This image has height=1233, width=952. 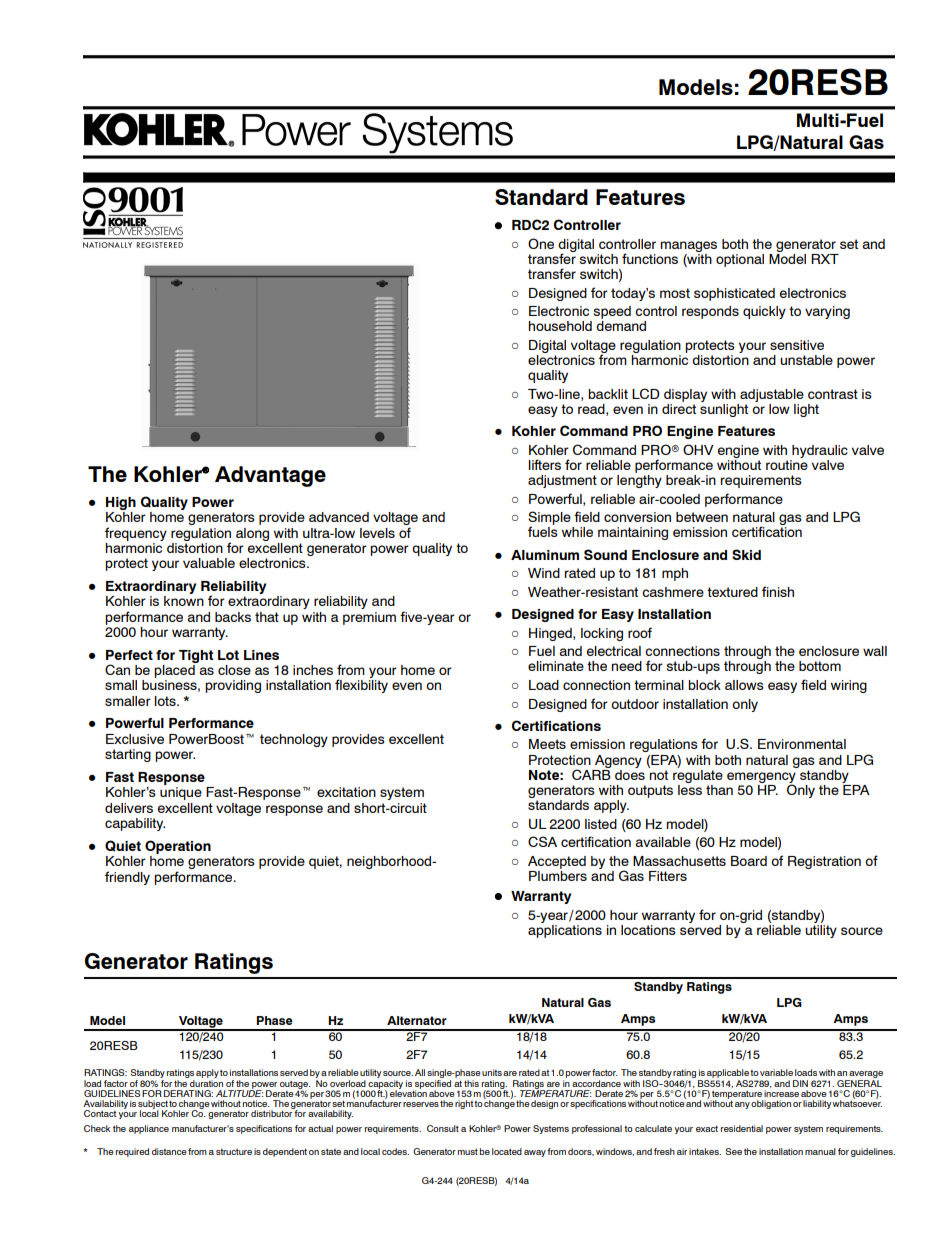 I want to click on eliminate, so click(x=556, y=666).
